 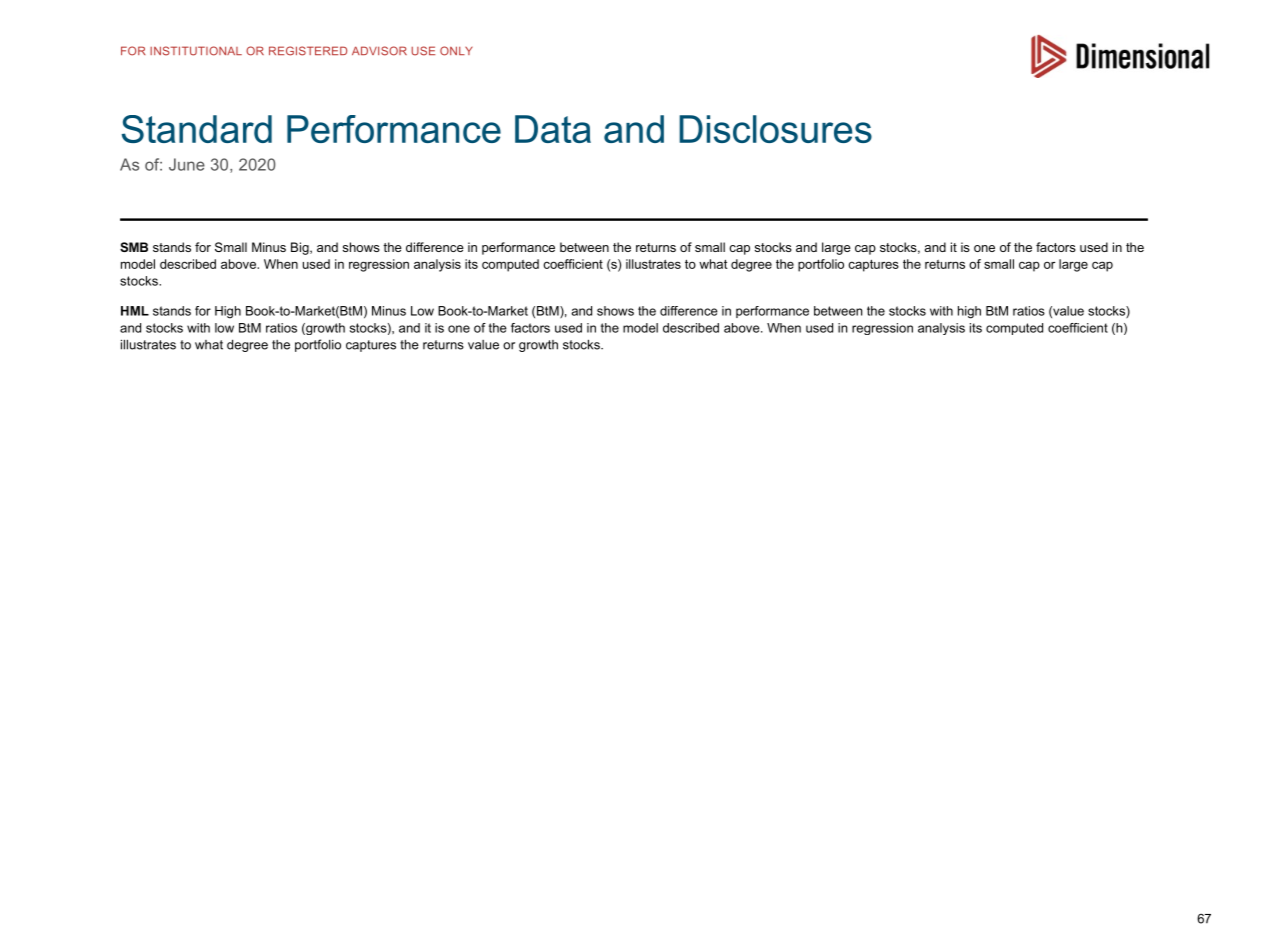 I want to click on June, so click(x=187, y=164).
